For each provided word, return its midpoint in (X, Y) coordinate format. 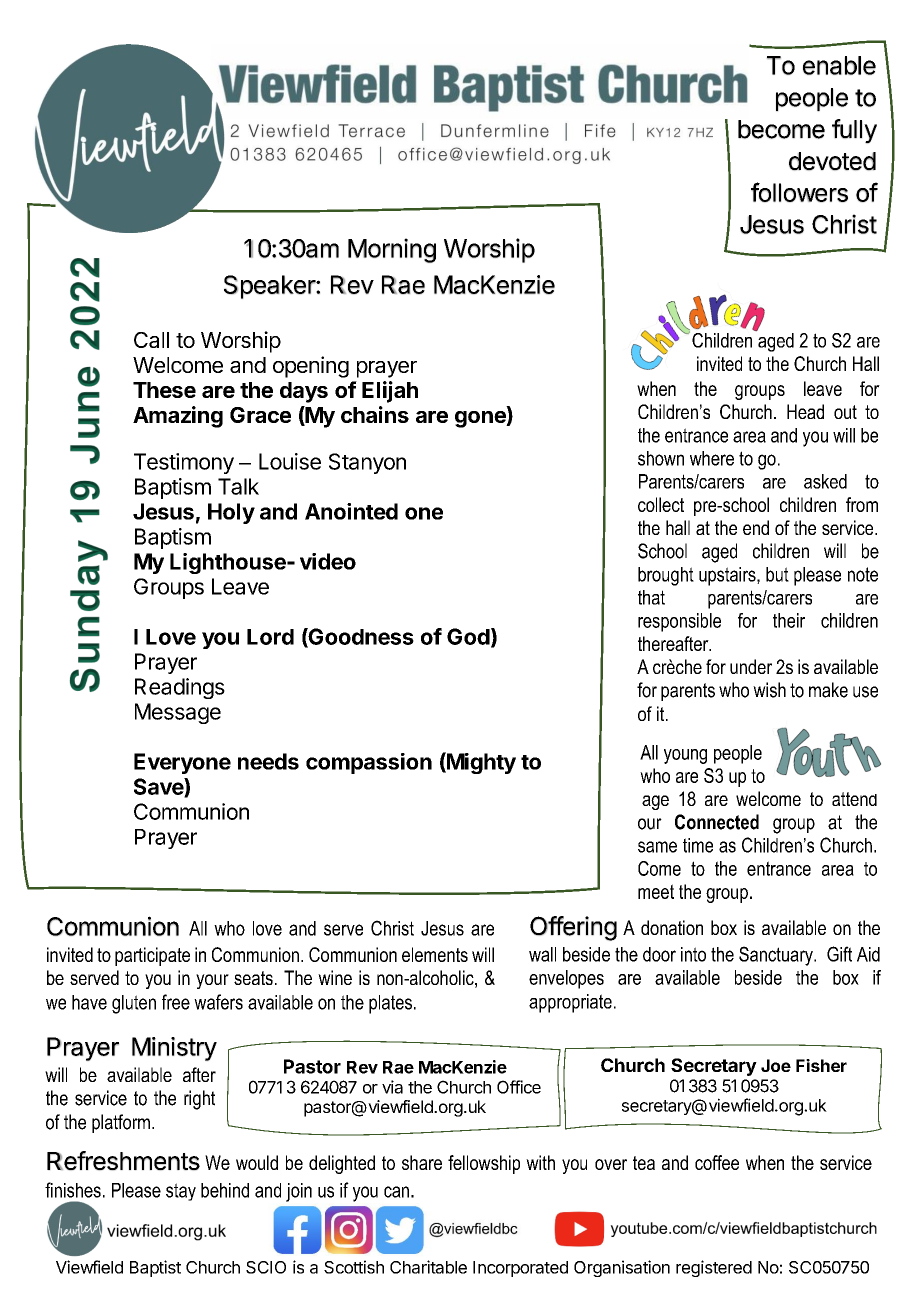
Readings (180, 688)
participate (152, 956)
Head (805, 411)
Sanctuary (777, 956)
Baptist (155, 1268)
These (164, 390)
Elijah (390, 392)
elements (435, 954)
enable (839, 65)
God (468, 636)
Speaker (270, 287)
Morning (392, 250)
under (751, 666)
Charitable (428, 1267)
